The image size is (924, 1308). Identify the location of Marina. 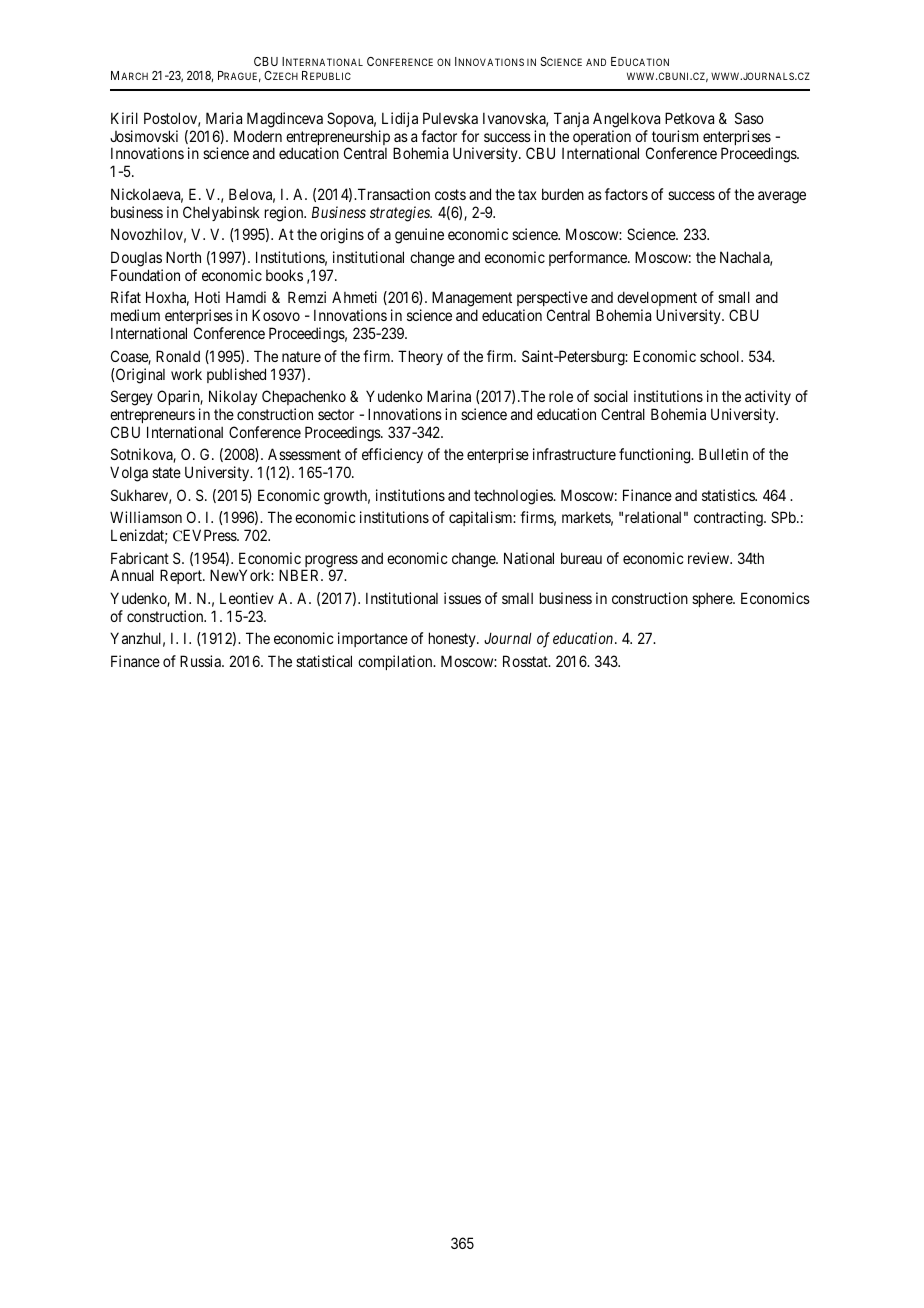
(449, 396).
